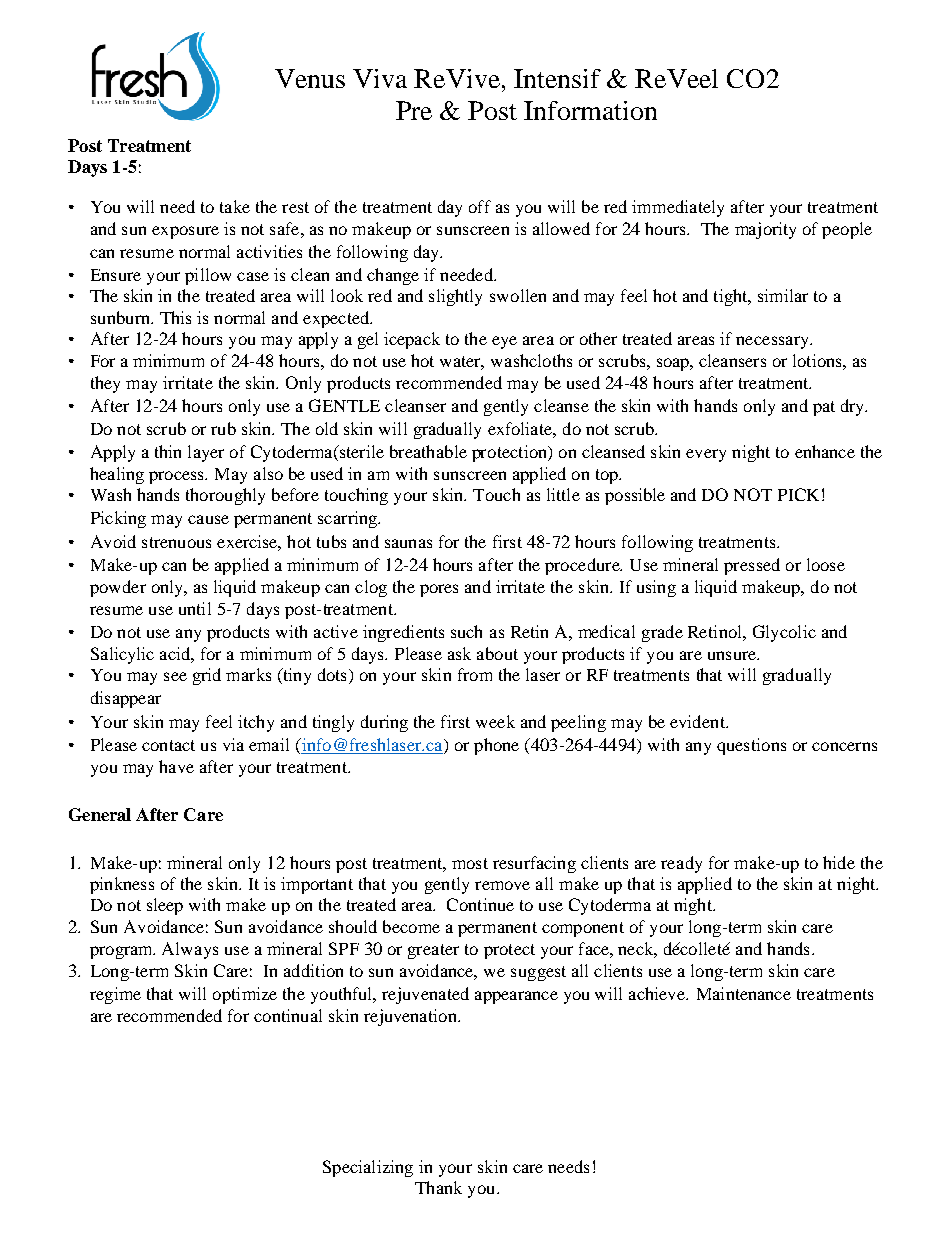  What do you see at coordinates (470, 863) in the image?
I see `most` at bounding box center [470, 863].
